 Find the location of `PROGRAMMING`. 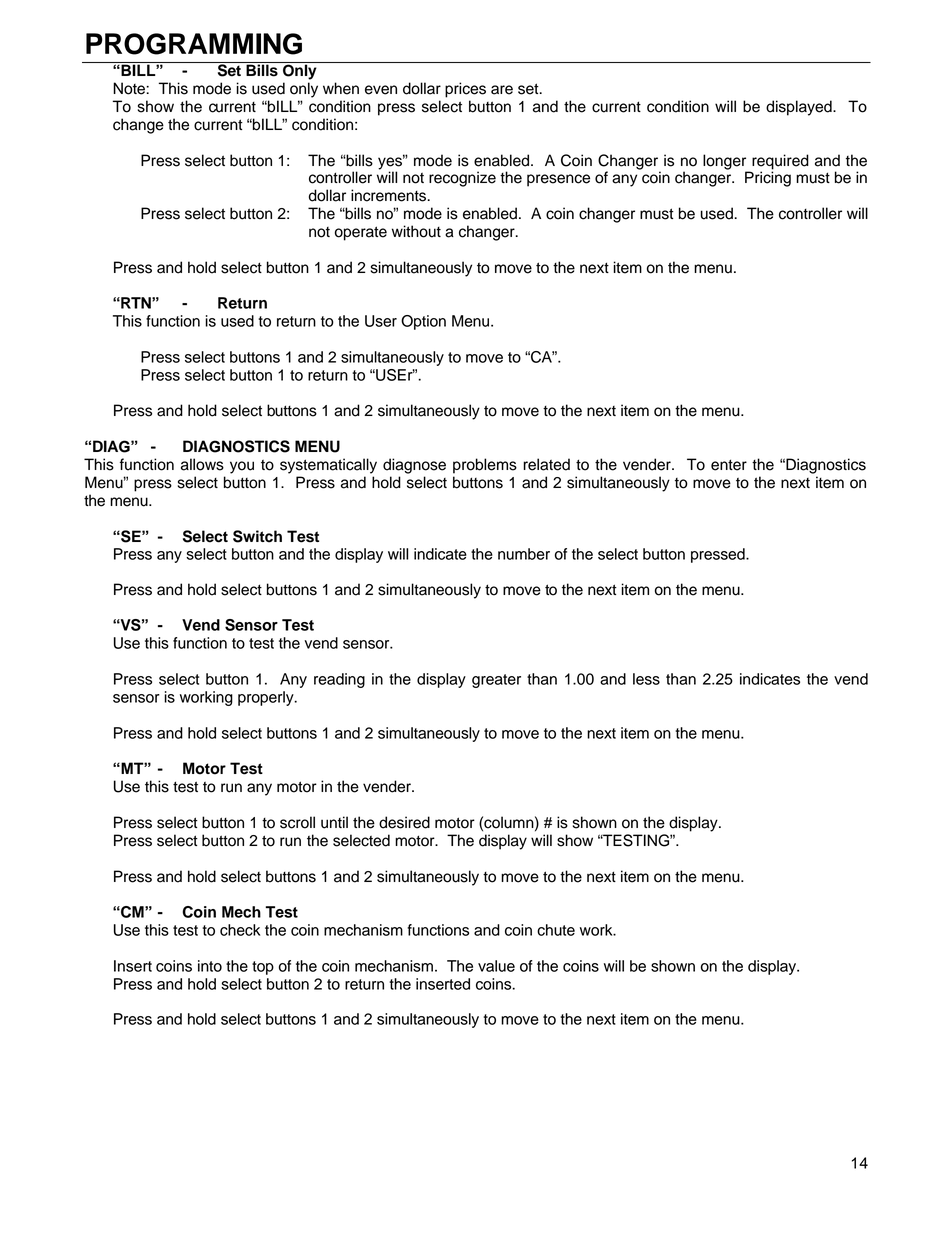

PROGRAMMING is located at coordinates (194, 44).
